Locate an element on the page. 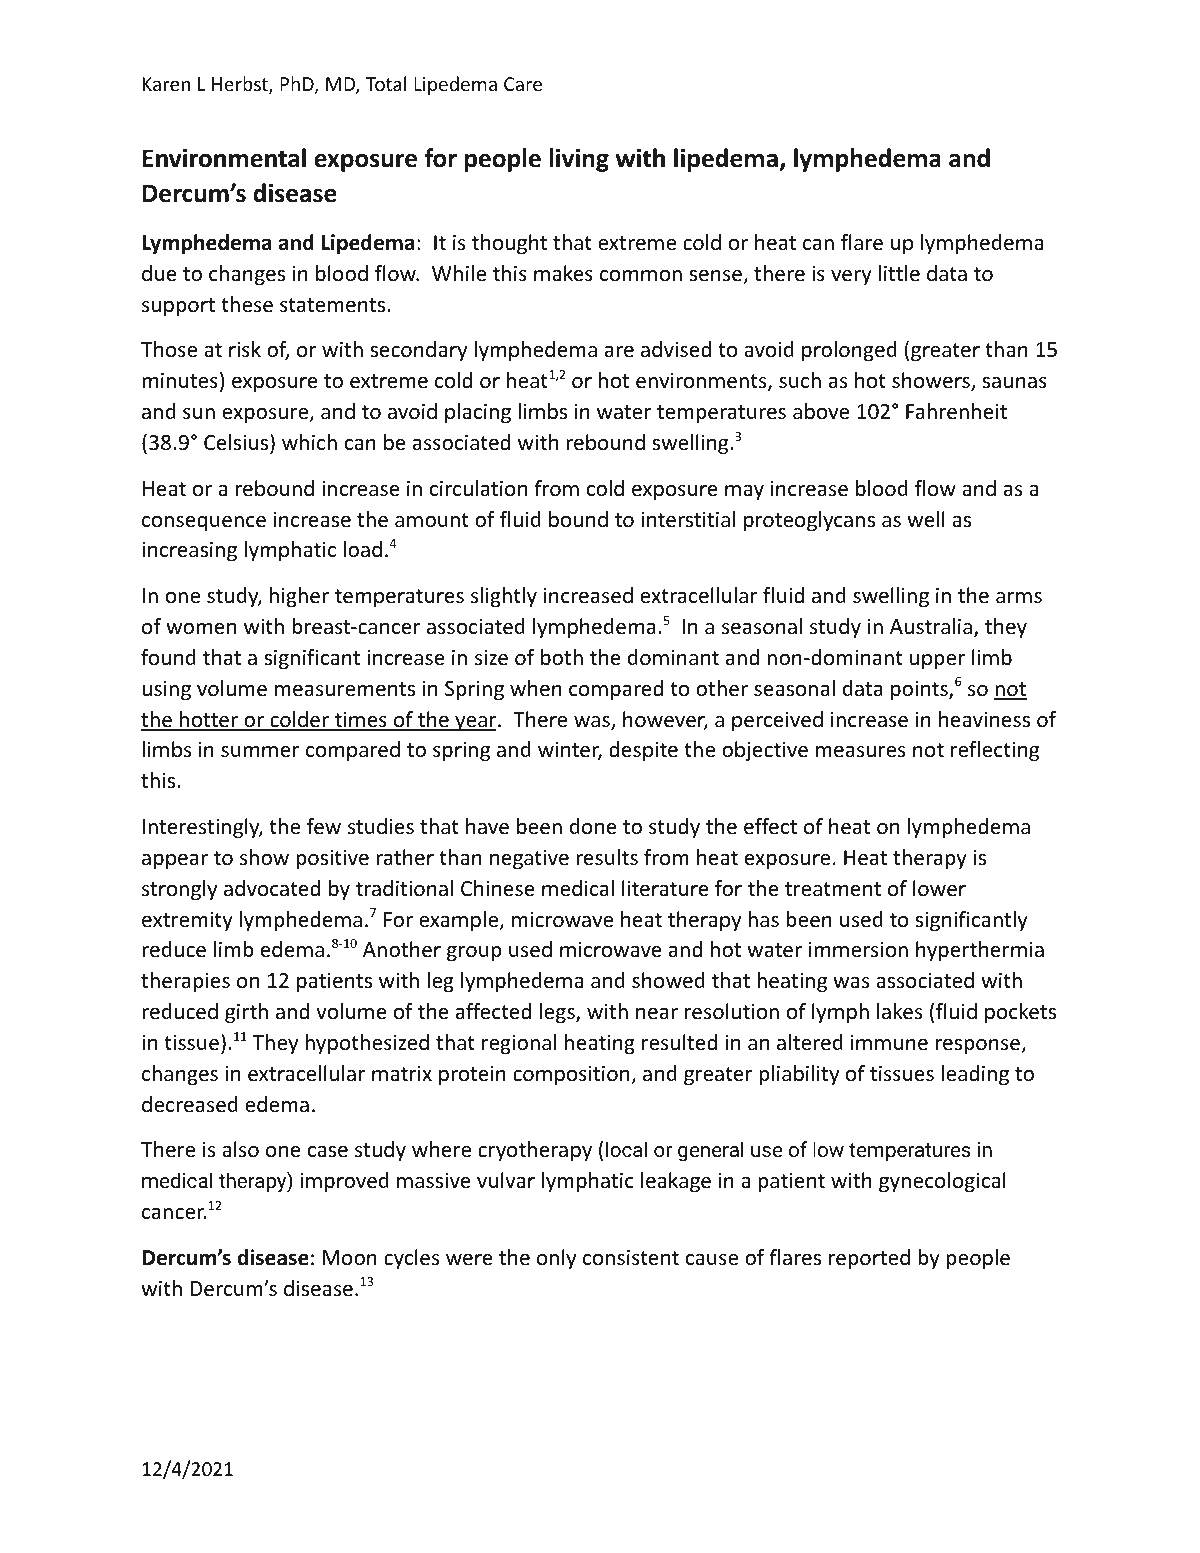  interstitial is located at coordinates (688, 519).
